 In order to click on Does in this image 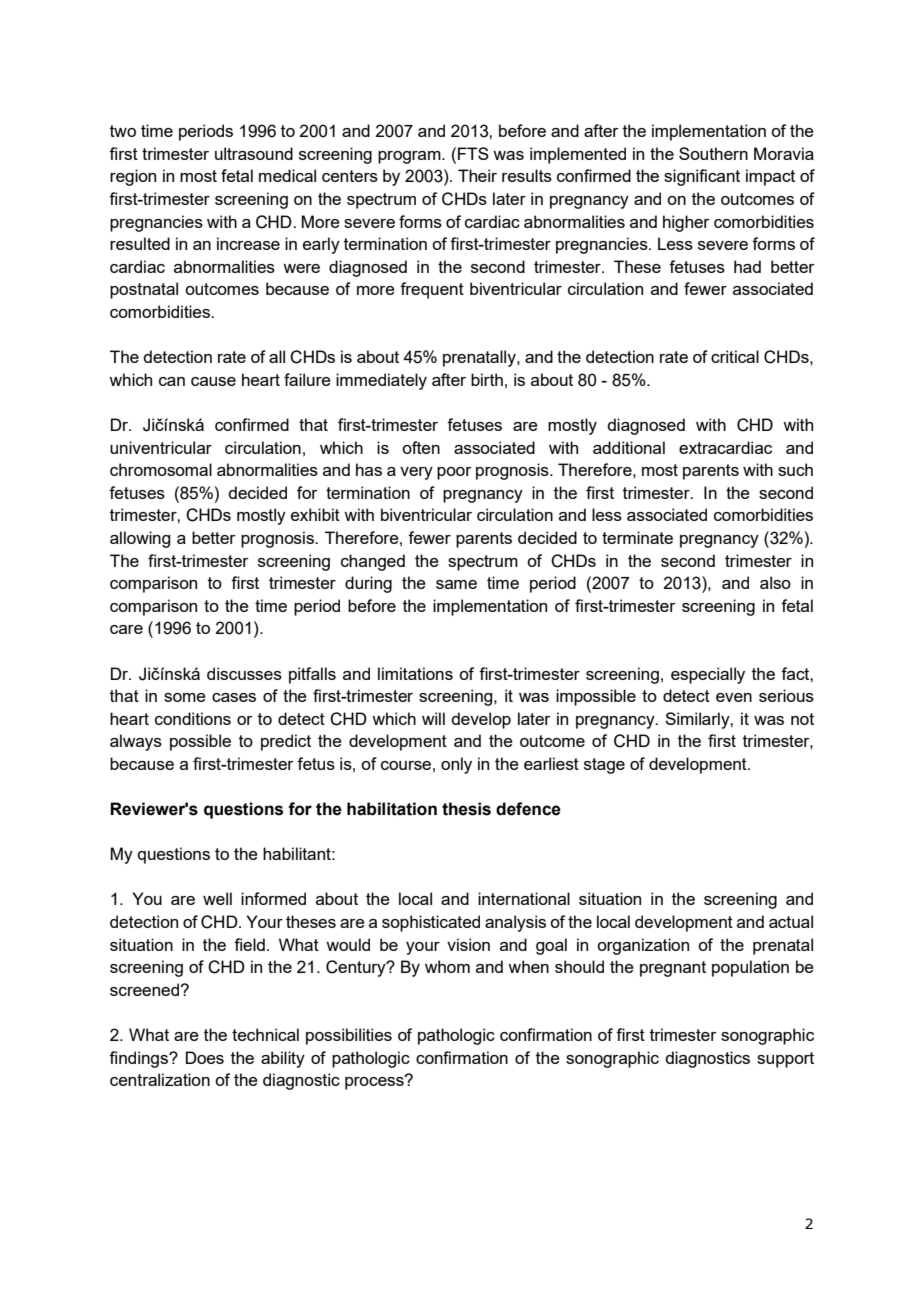, I will do `click(205, 1057)`.
